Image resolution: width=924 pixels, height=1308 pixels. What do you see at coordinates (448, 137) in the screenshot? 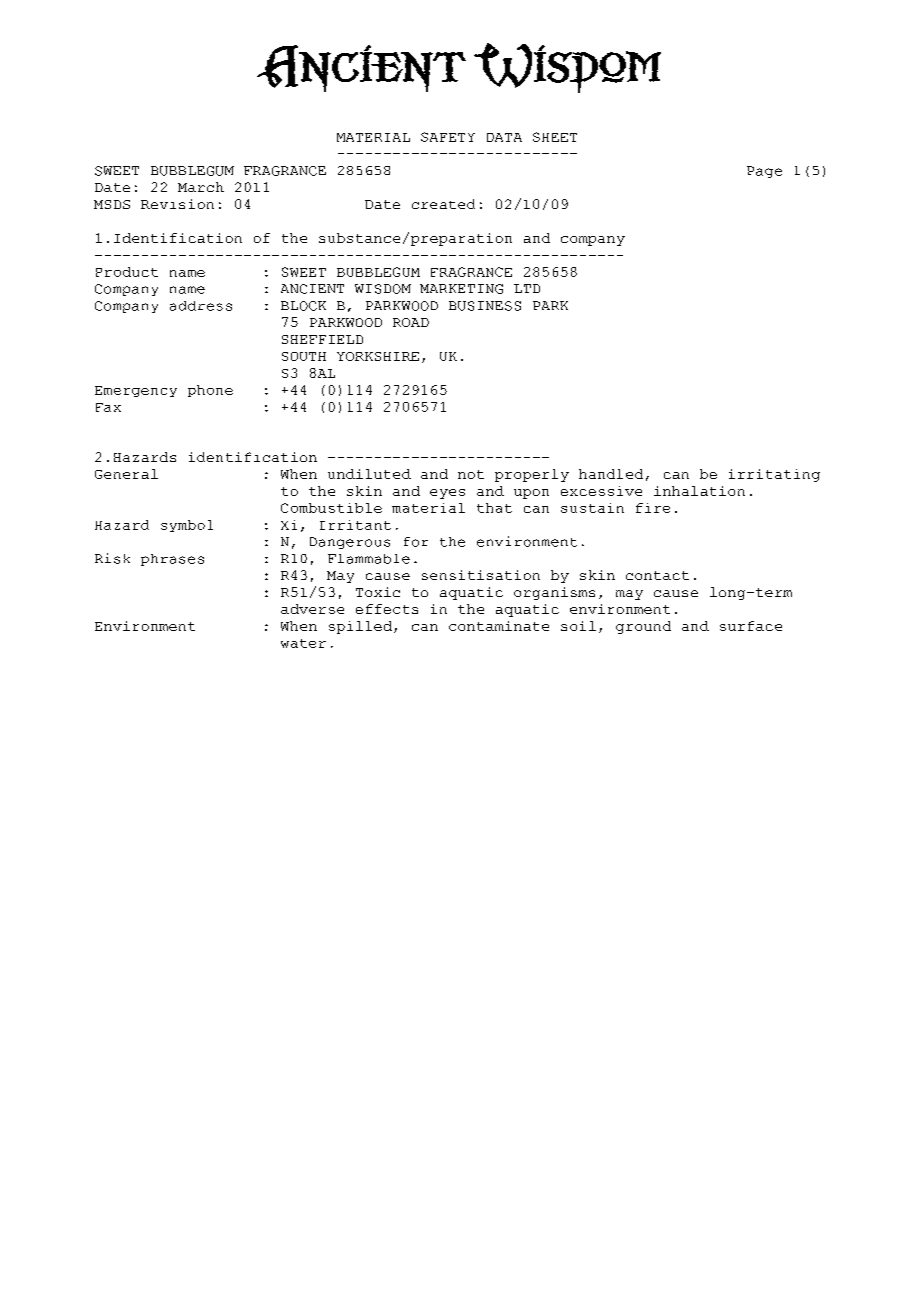
I see `SAFETY` at bounding box center [448, 137].
